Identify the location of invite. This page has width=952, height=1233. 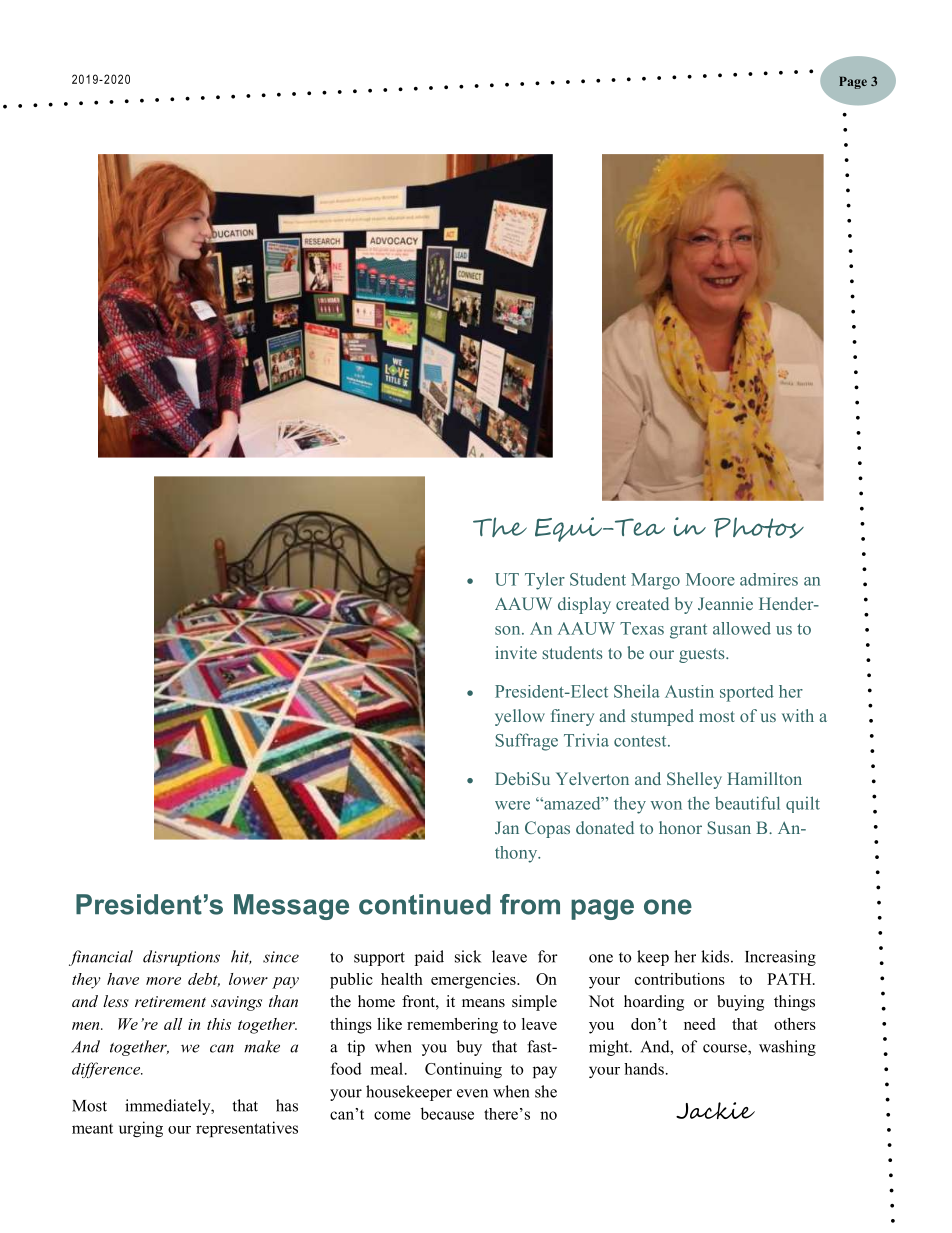
(516, 652).
